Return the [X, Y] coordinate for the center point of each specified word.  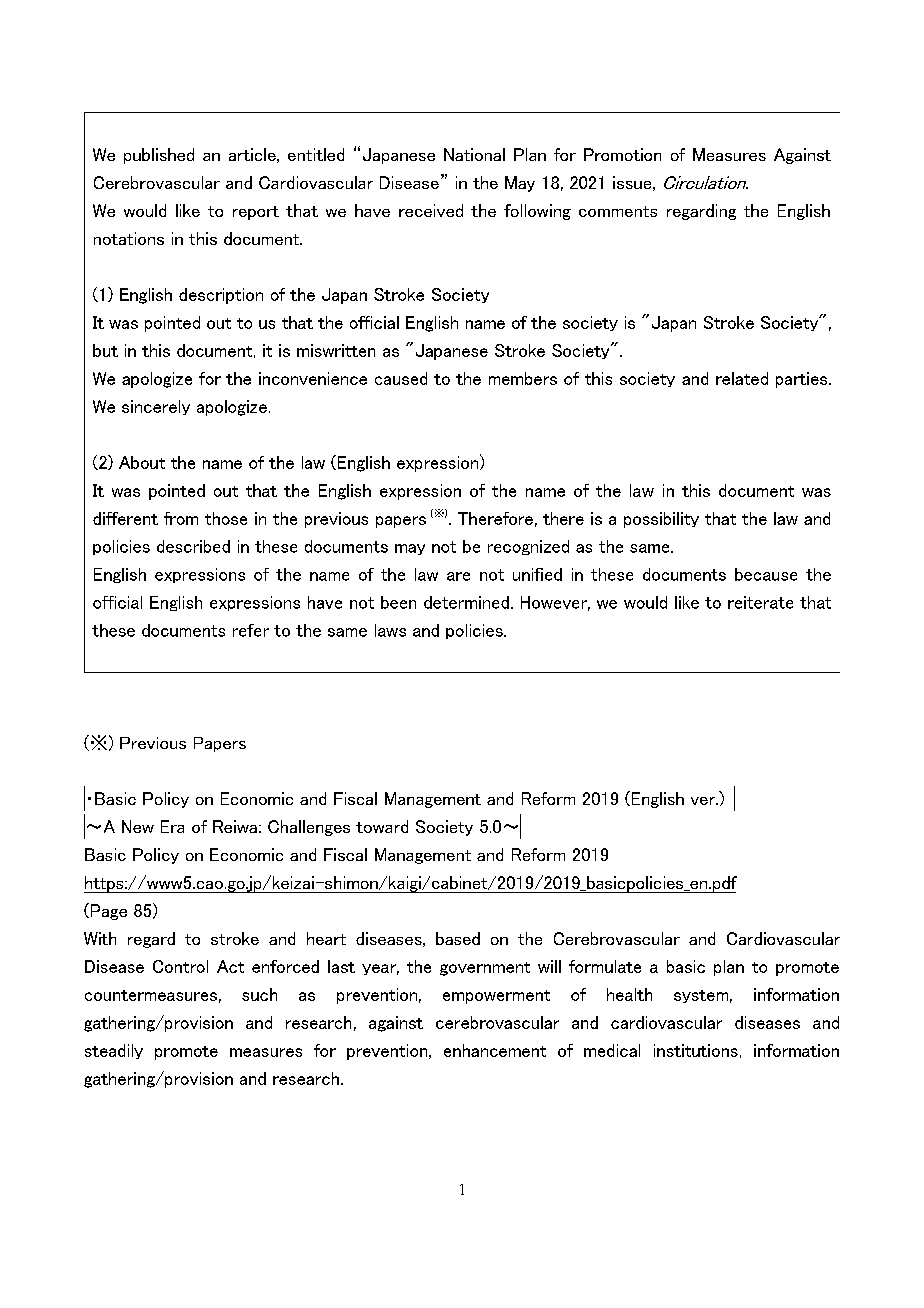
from [181, 518]
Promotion [622, 154]
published [159, 156]
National [474, 154]
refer [251, 630]
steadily [114, 1051]
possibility [661, 520]
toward [382, 826]
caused [401, 378]
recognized [528, 547]
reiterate [760, 602]
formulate [605, 966]
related [742, 378]
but [105, 350]
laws [390, 630]
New [138, 826]
